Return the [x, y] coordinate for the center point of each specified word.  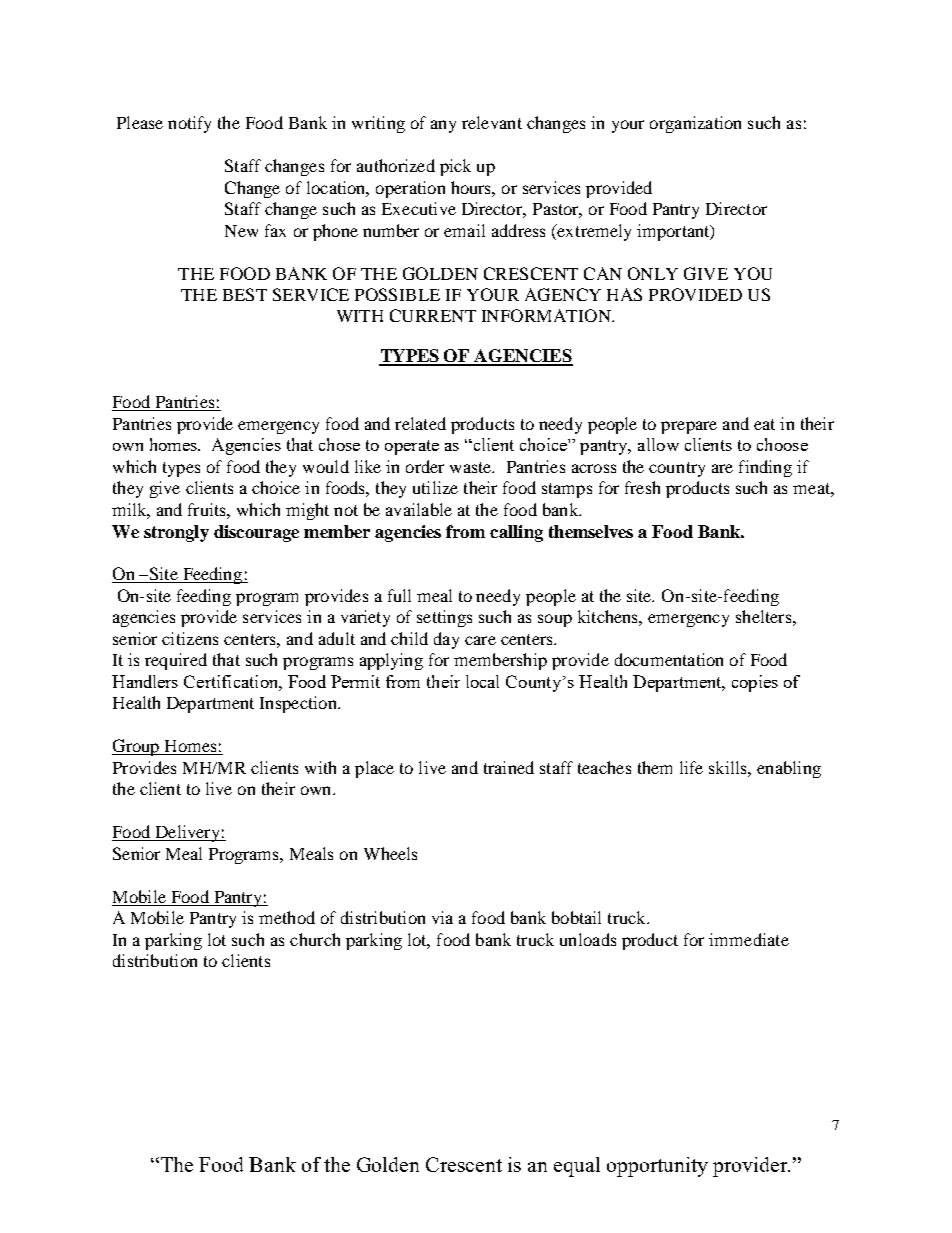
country [677, 469]
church [315, 939]
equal [577, 1167]
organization [695, 124]
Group [137, 747]
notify [189, 124]
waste [472, 467]
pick [455, 167]
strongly [176, 533]
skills [729, 767]
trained [509, 767]
